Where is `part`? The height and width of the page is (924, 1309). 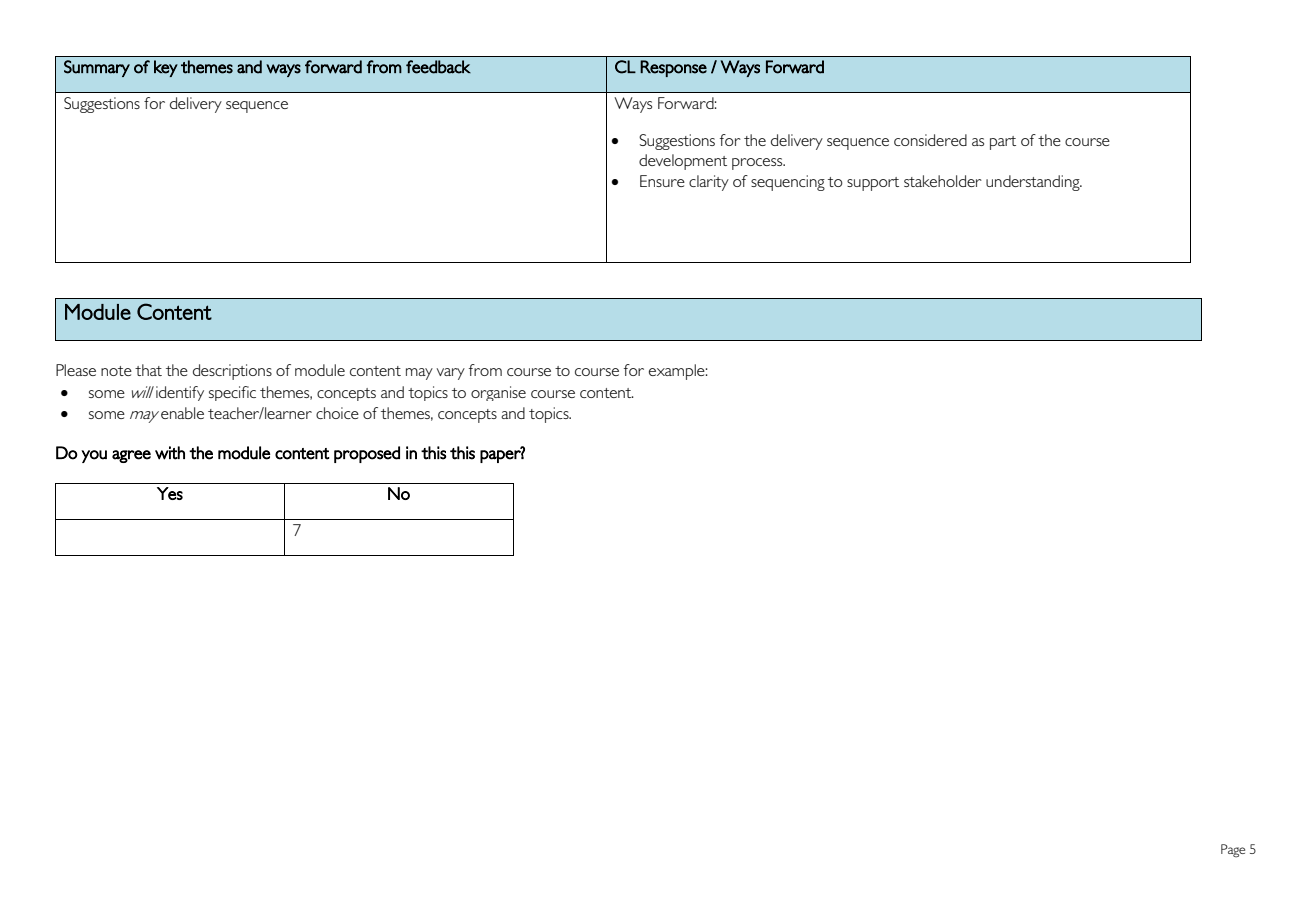
part is located at coordinates (1003, 143).
